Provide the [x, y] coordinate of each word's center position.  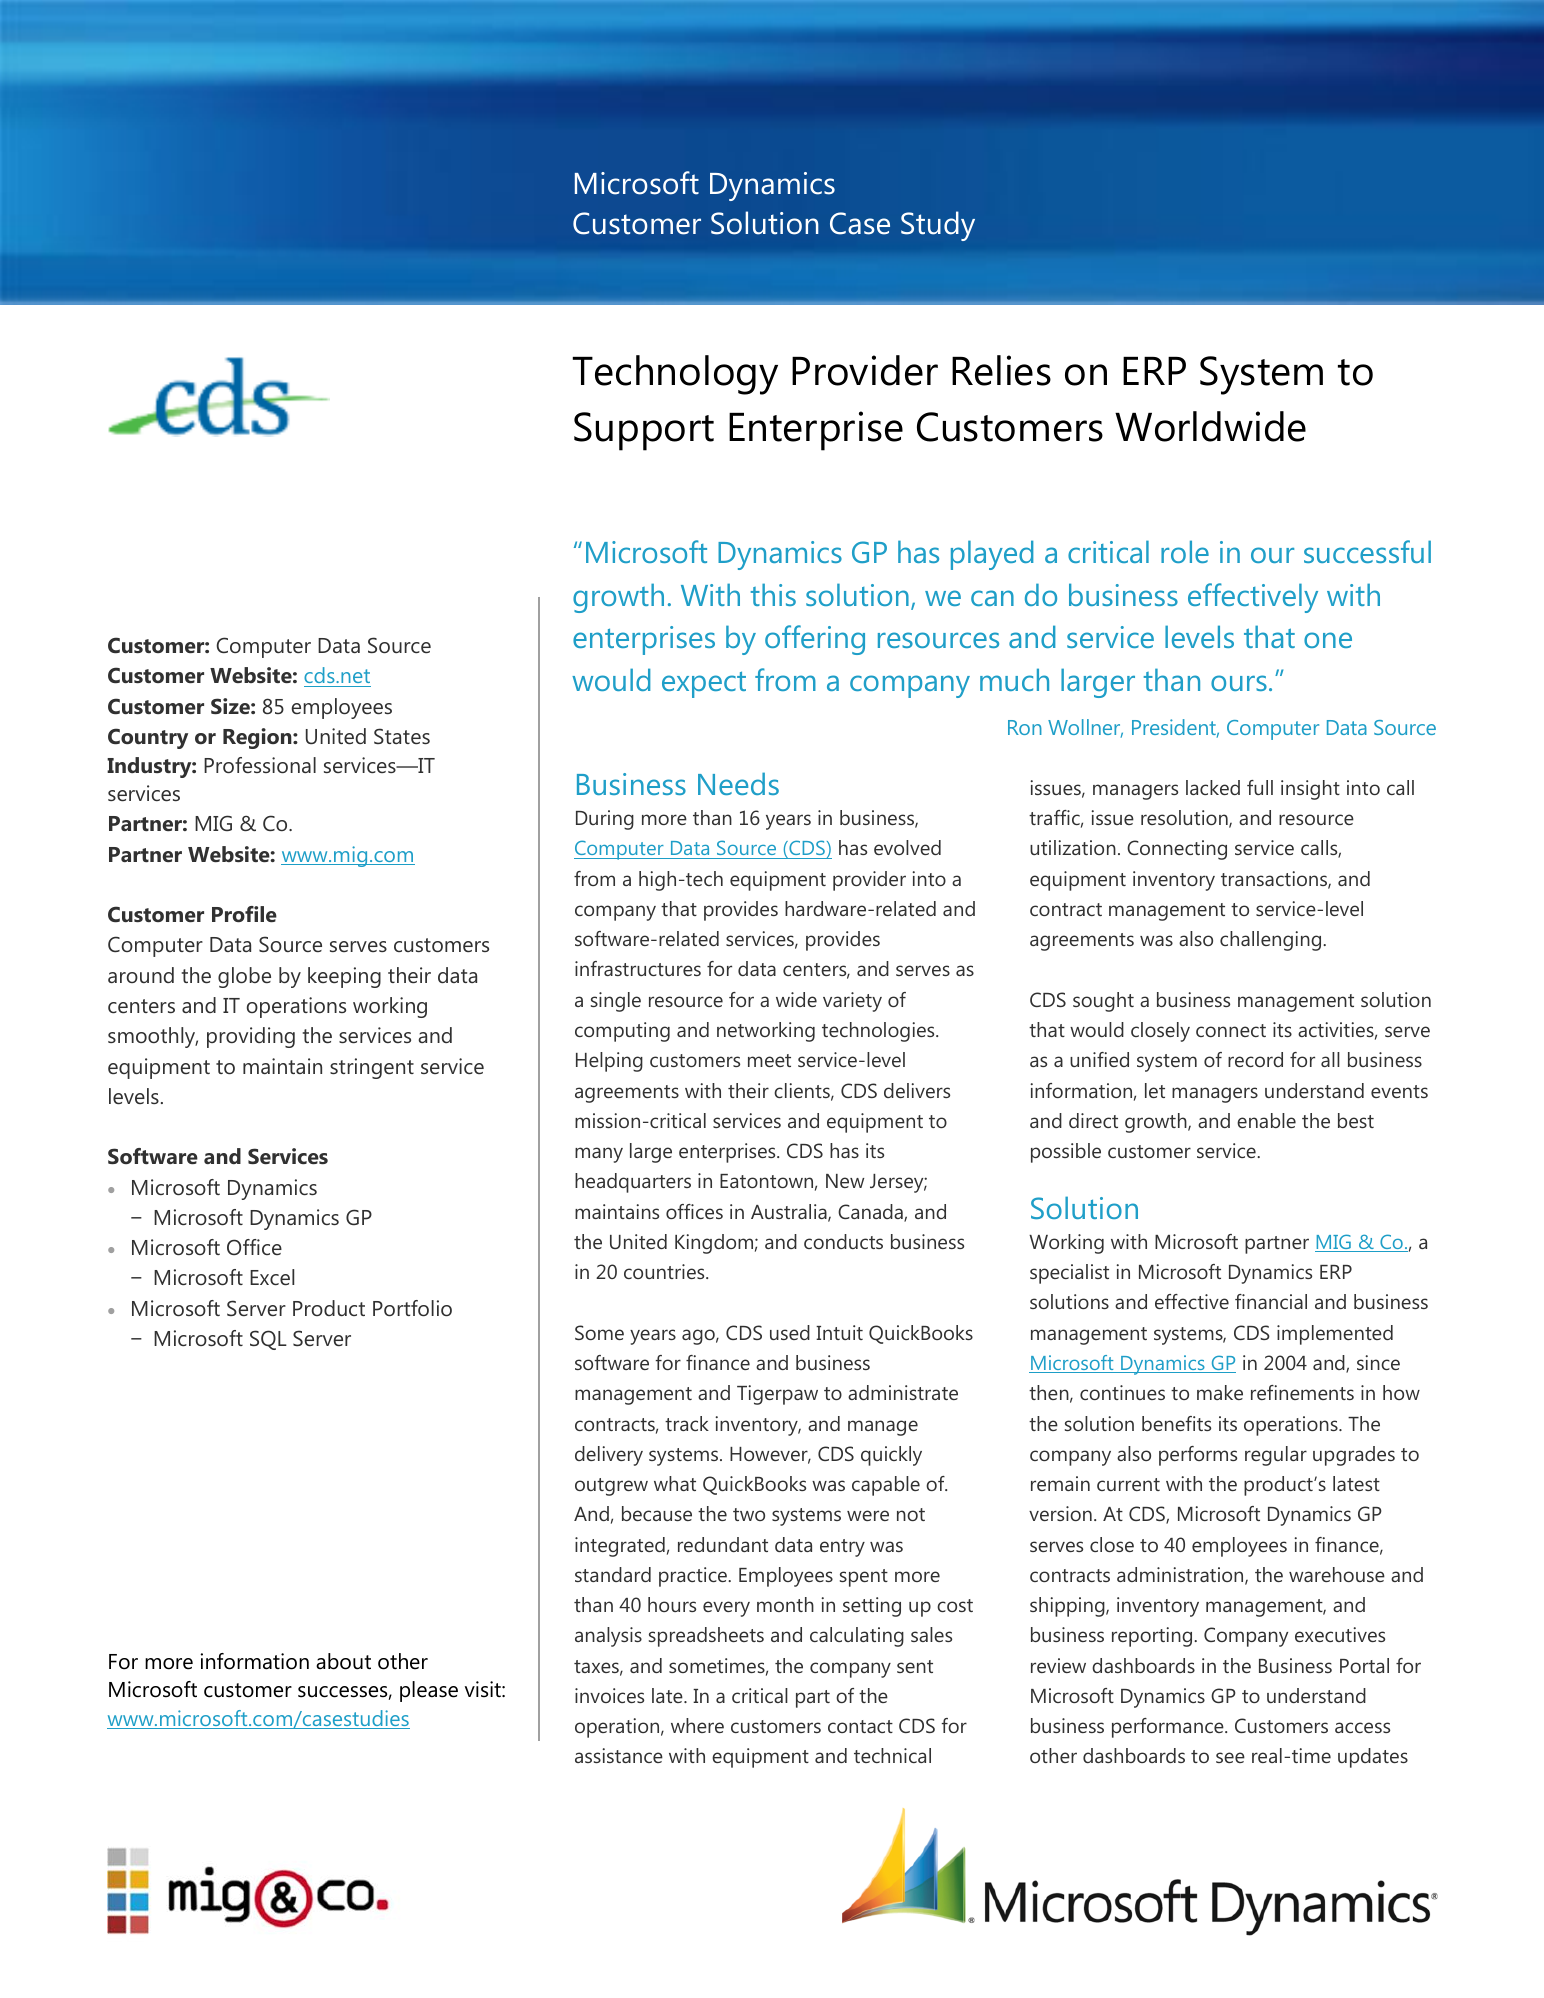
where [697, 1725]
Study [938, 226]
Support [644, 431]
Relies [1001, 370]
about [343, 1661]
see [1230, 1757]
